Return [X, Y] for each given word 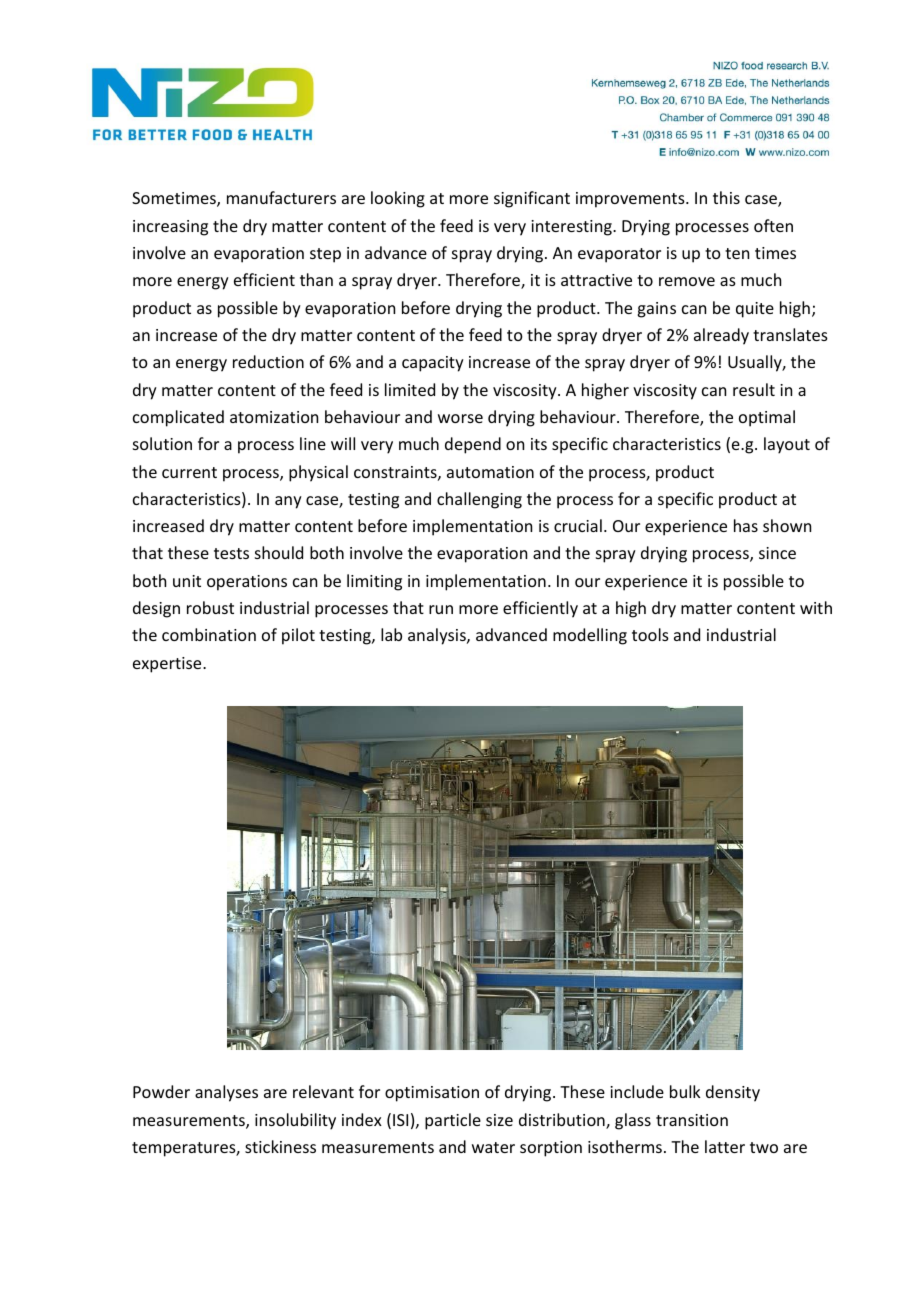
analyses [226, 1093]
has [746, 525]
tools [650, 634]
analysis [438, 636]
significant [532, 199]
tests [231, 553]
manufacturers [281, 197]
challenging [479, 500]
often [773, 225]
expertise [168, 665]
